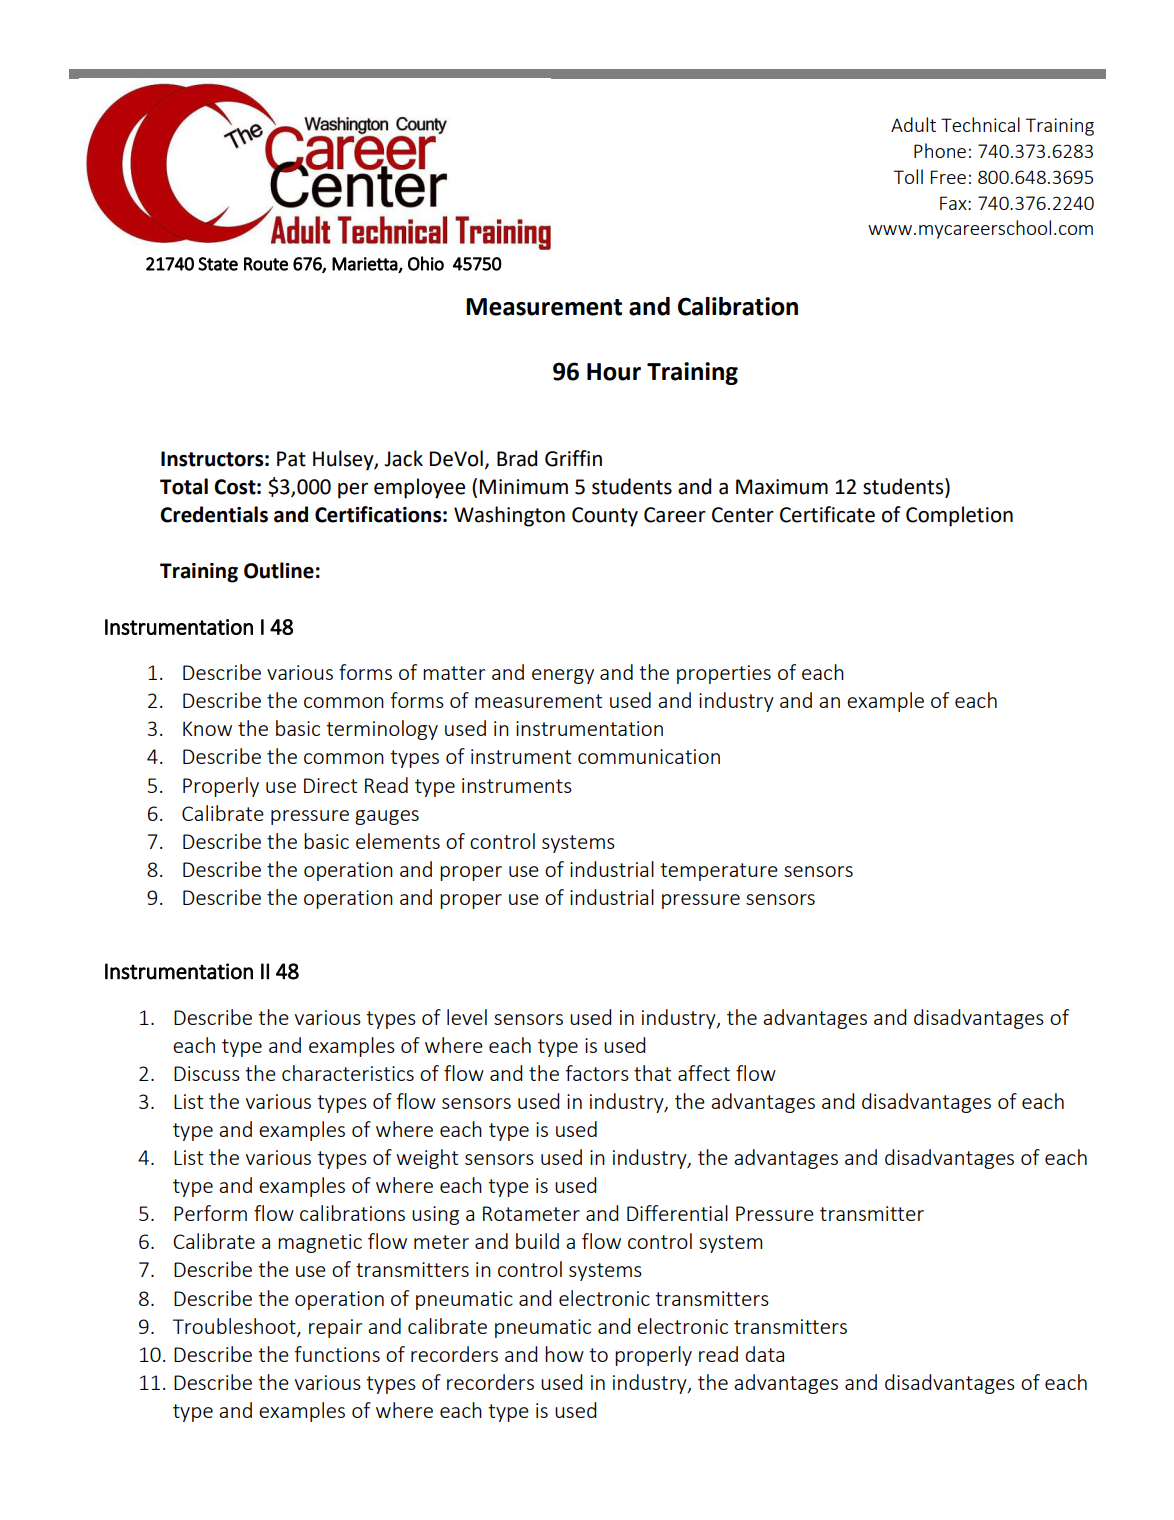  What do you see at coordinates (235, 1327) in the screenshot?
I see `Troubleshoot` at bounding box center [235, 1327].
